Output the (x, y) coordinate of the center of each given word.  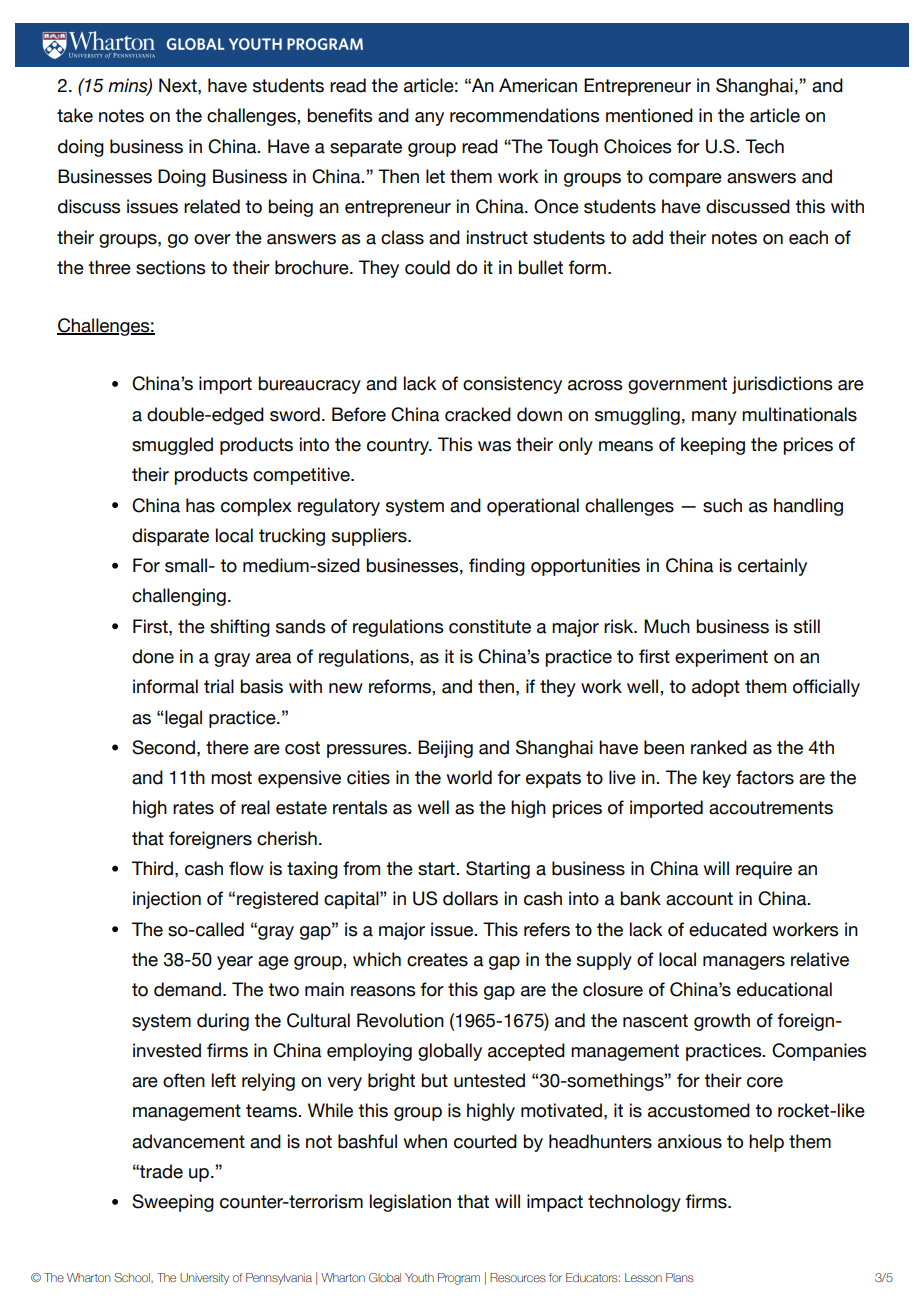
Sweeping (173, 1203)
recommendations (524, 115)
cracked (478, 414)
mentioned (649, 115)
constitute (490, 626)
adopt (716, 688)
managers (744, 963)
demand (187, 989)
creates (437, 960)
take (75, 115)
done (153, 656)
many (714, 418)
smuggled (172, 446)
